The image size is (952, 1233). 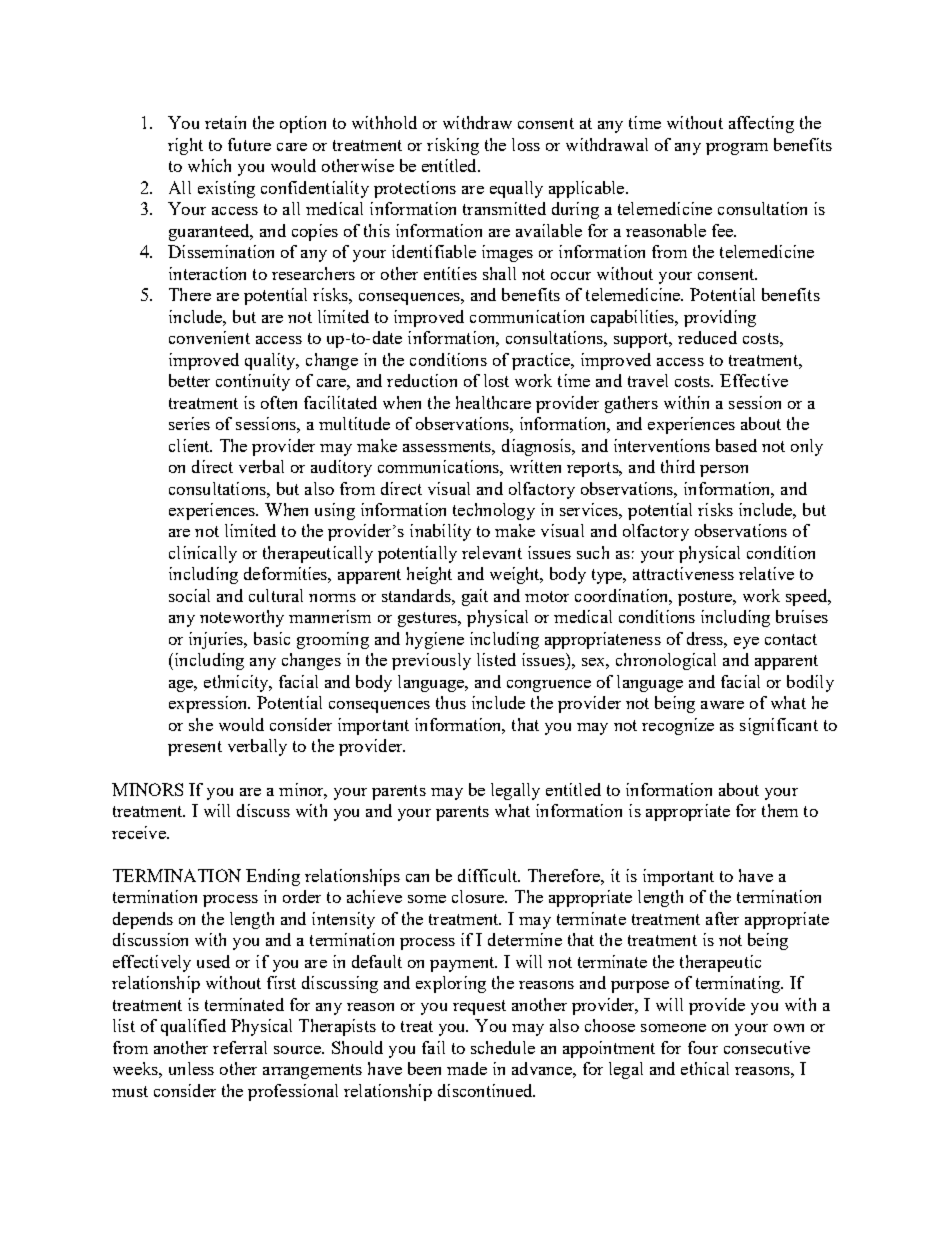 I want to click on person, so click(x=724, y=471).
